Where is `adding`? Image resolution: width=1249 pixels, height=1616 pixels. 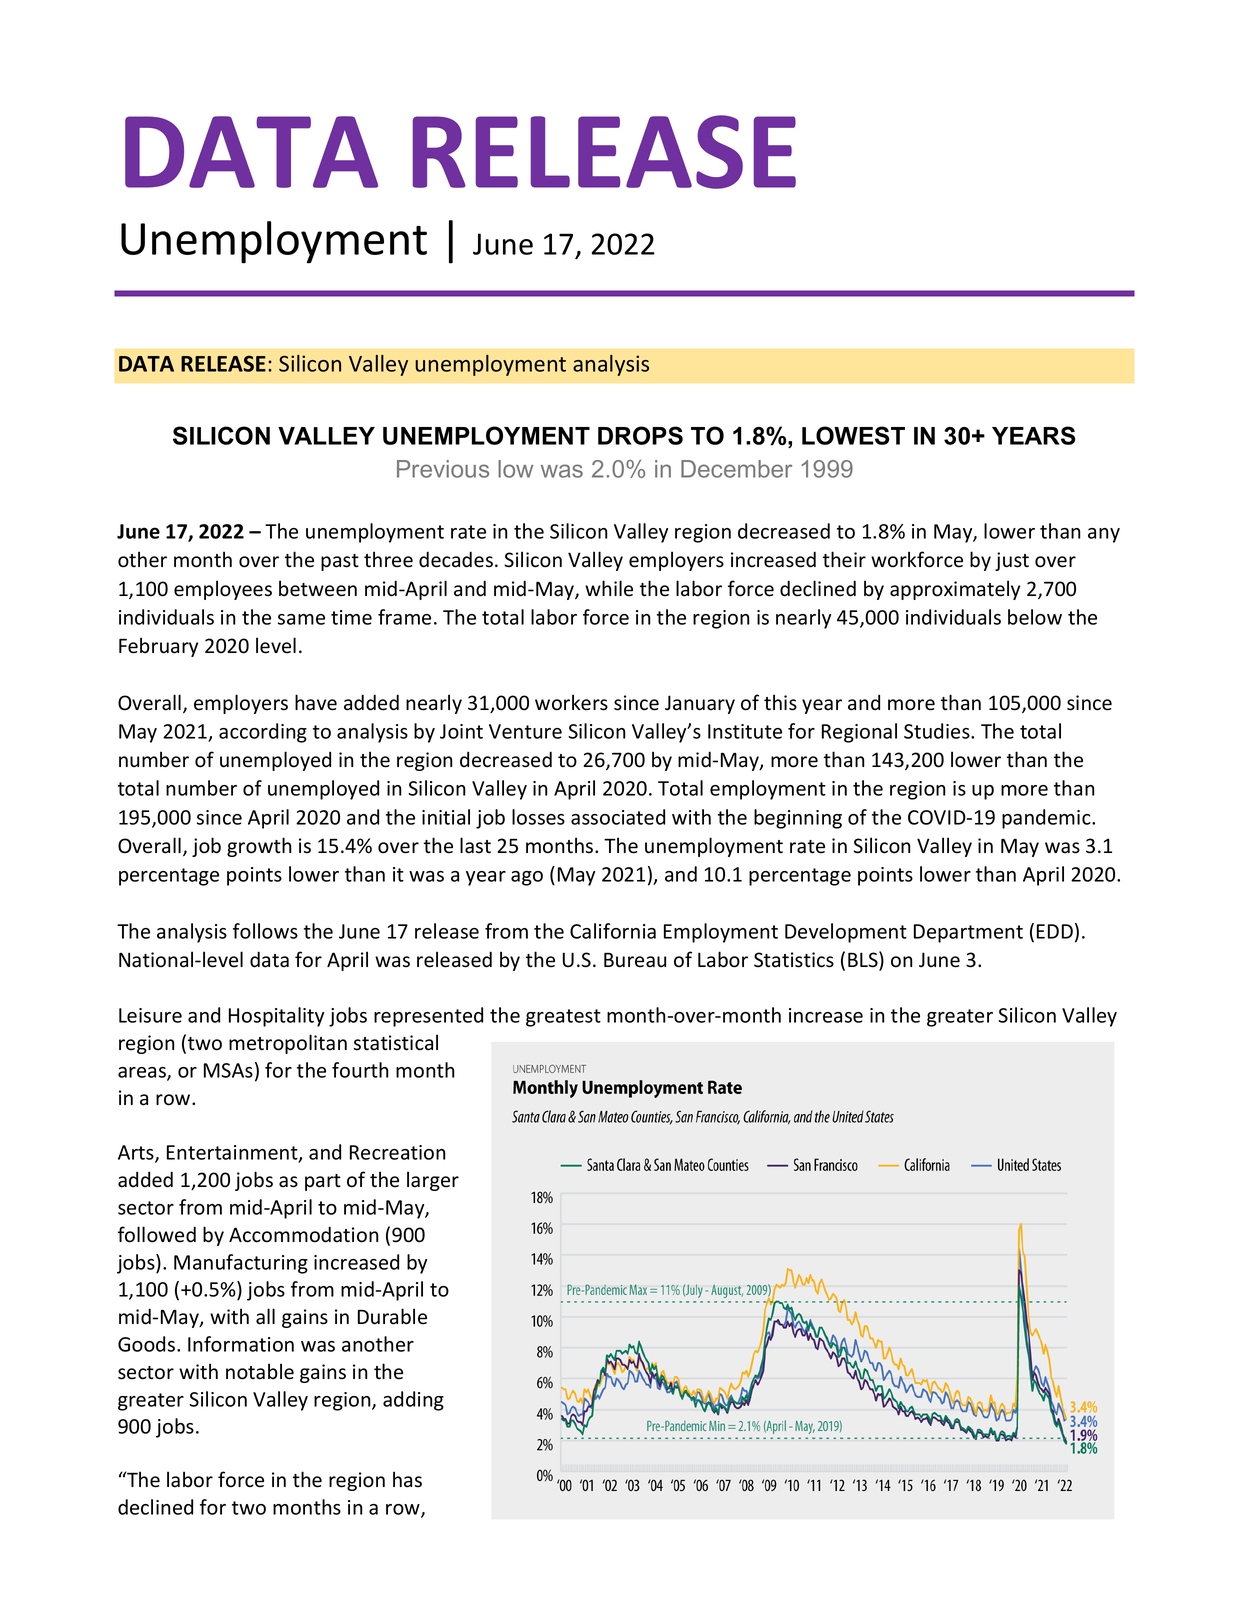 adding is located at coordinates (413, 1401).
